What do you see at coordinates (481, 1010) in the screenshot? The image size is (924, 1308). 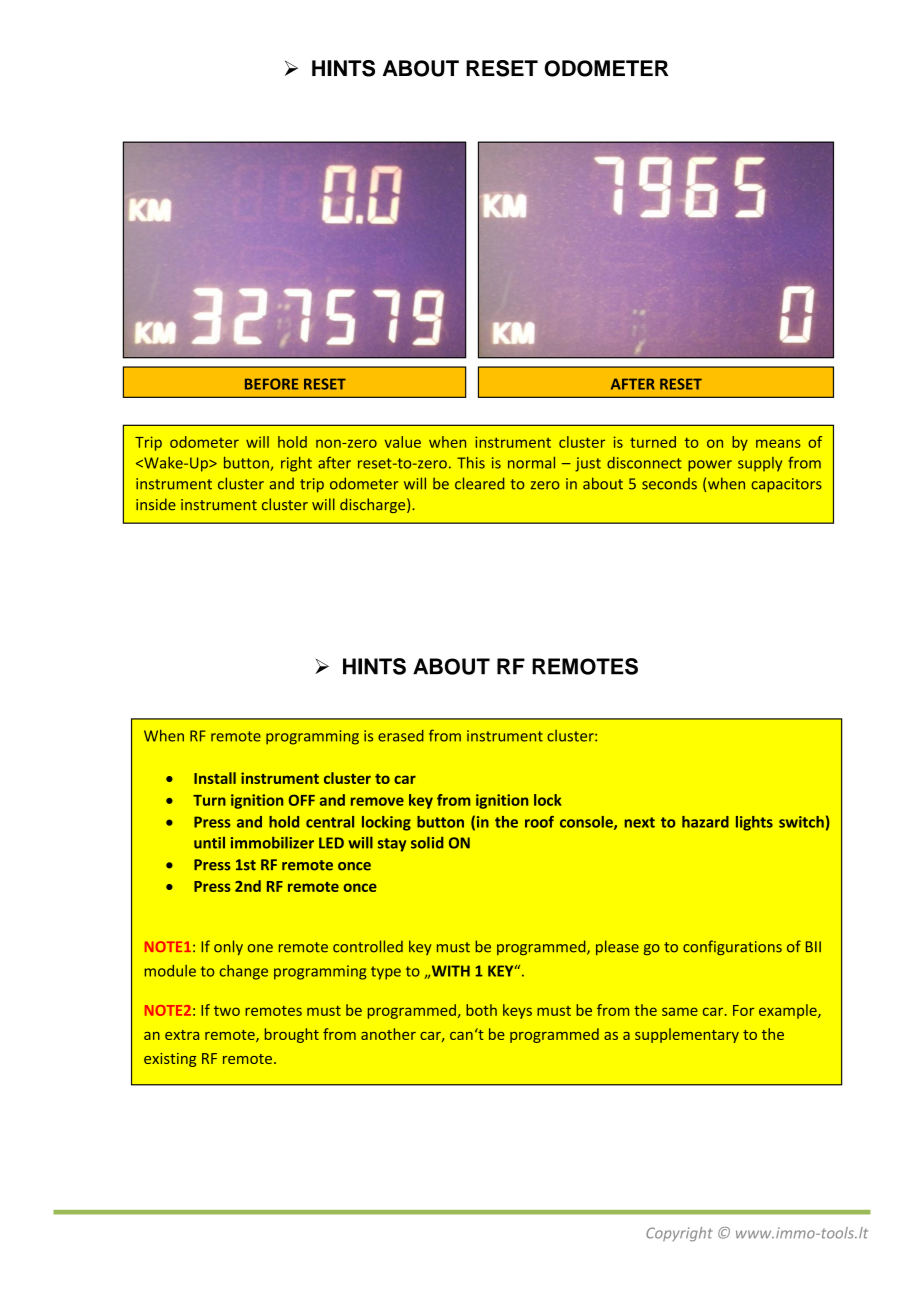 I see `both` at bounding box center [481, 1010].
